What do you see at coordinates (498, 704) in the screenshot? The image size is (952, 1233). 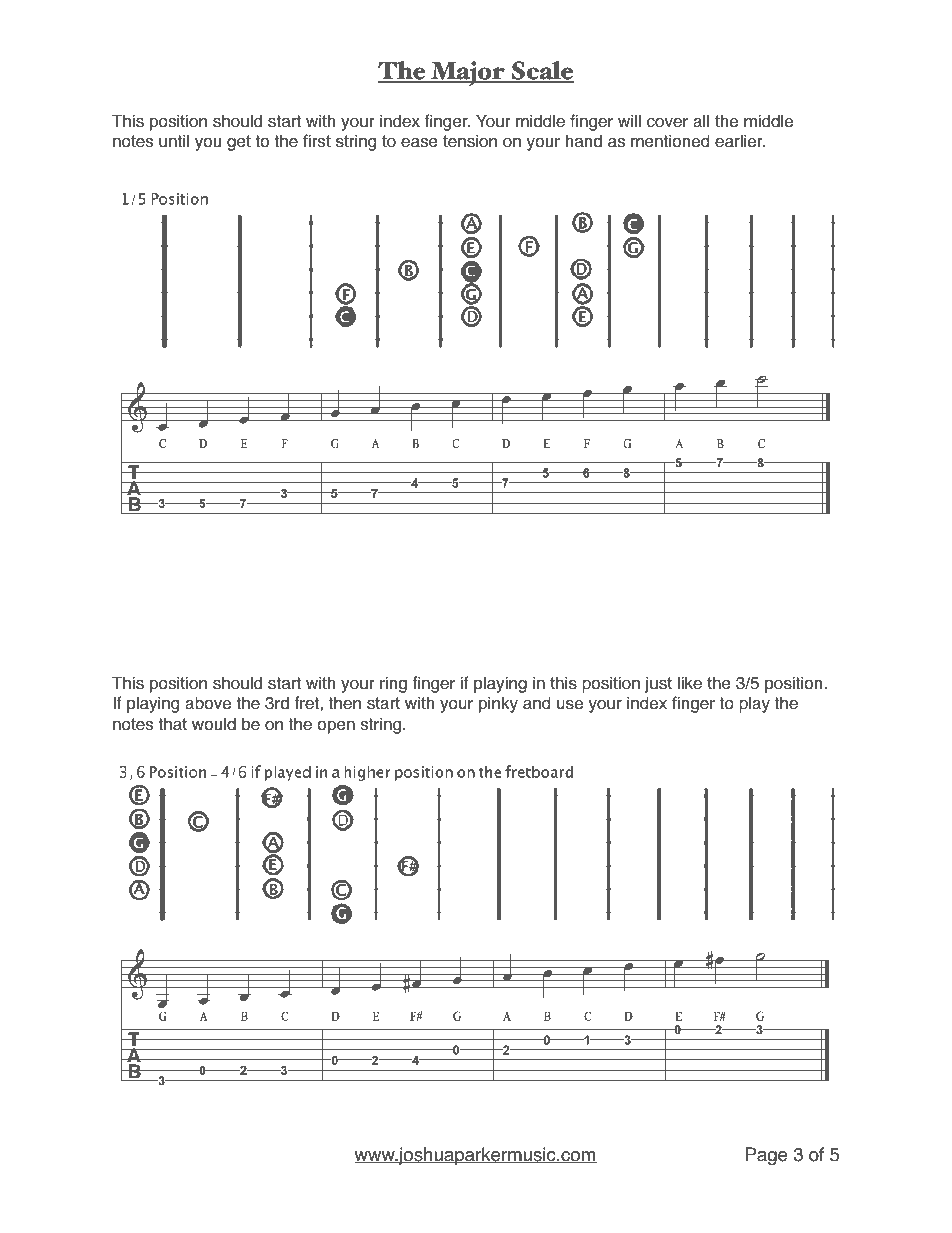 I see `pinky` at bounding box center [498, 704].
